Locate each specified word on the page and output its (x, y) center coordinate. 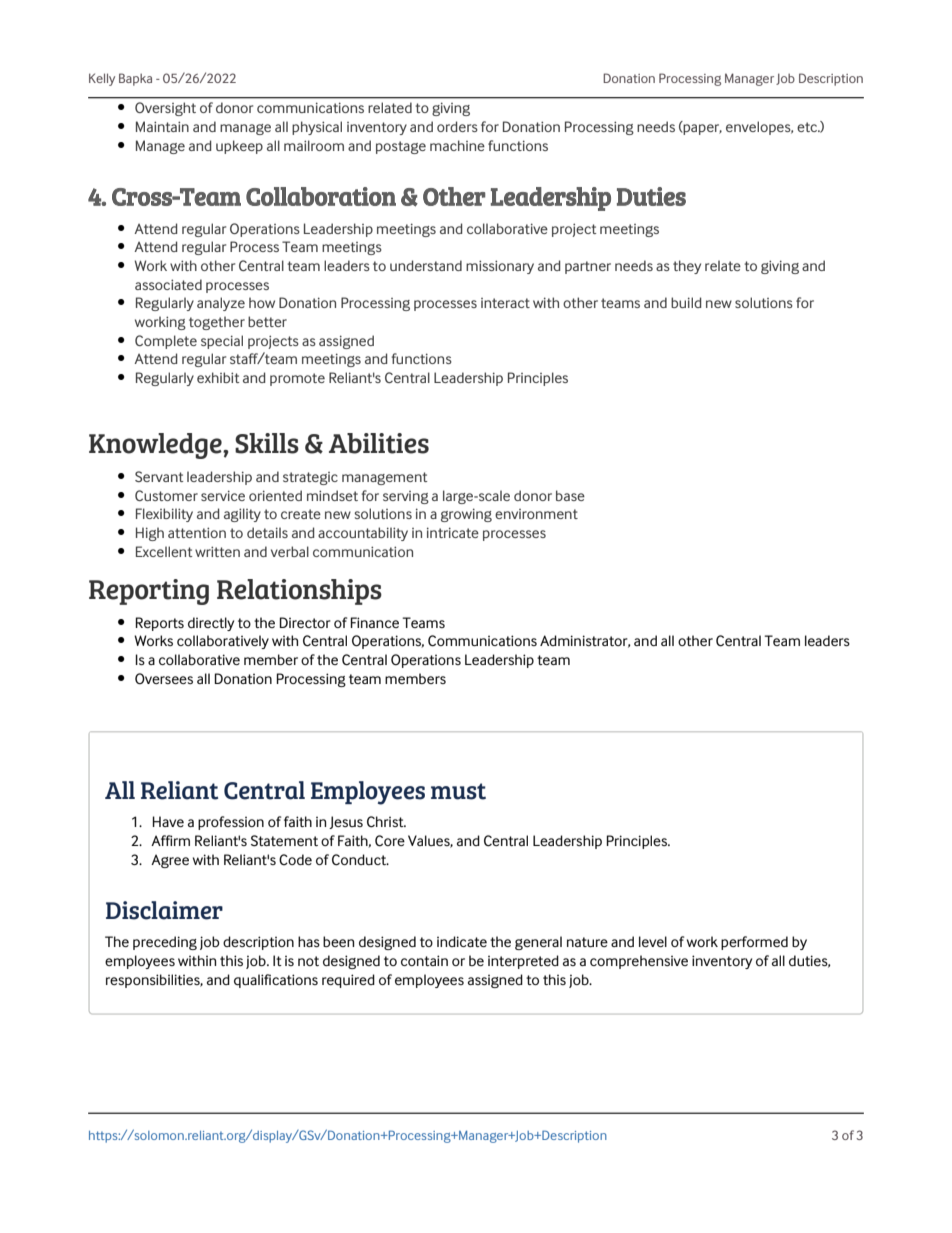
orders (457, 126)
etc (808, 127)
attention (197, 532)
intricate (453, 532)
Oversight (165, 109)
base (570, 495)
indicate (462, 941)
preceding (165, 943)
